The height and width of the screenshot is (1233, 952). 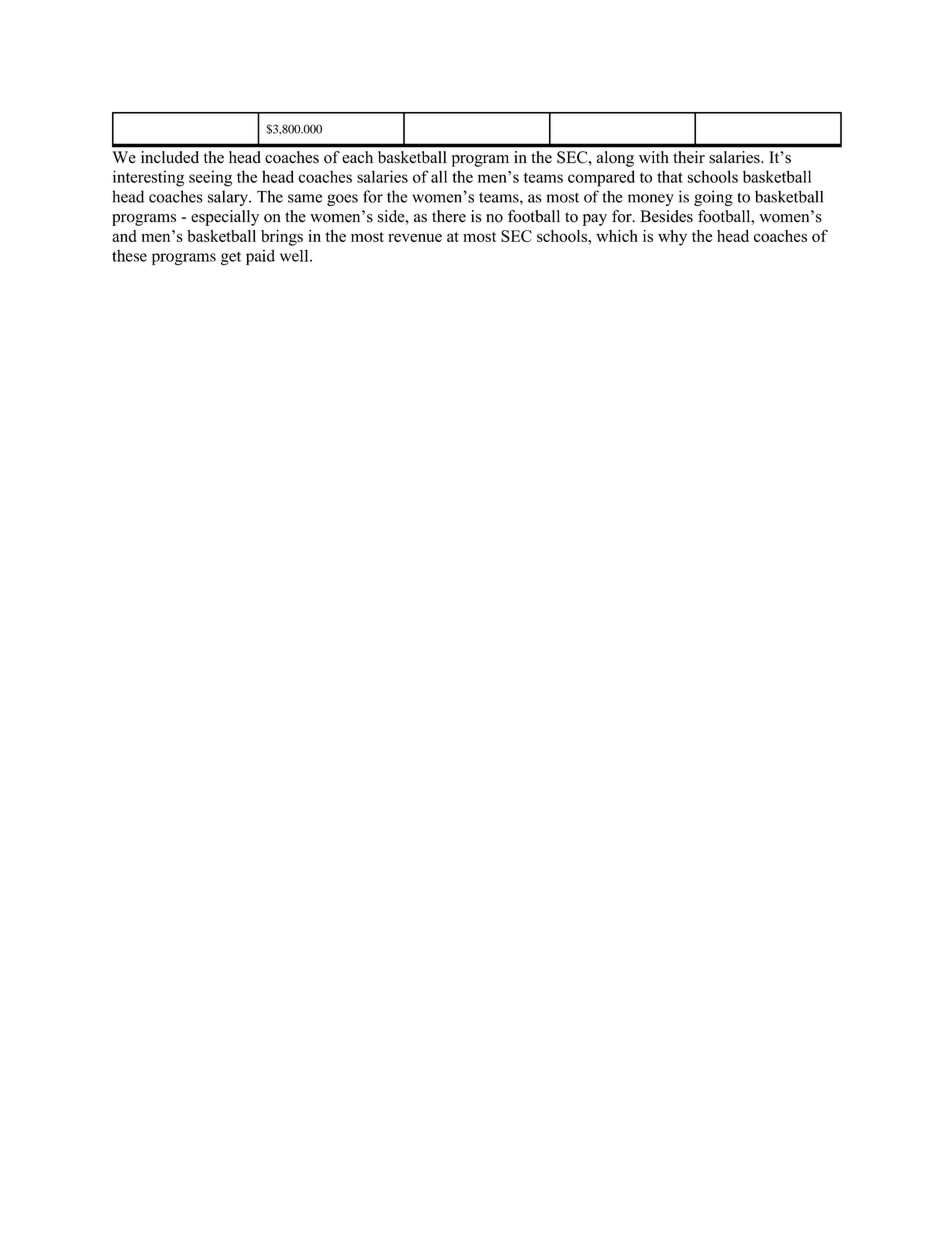 What do you see at coordinates (170, 157) in the screenshot?
I see `included` at bounding box center [170, 157].
